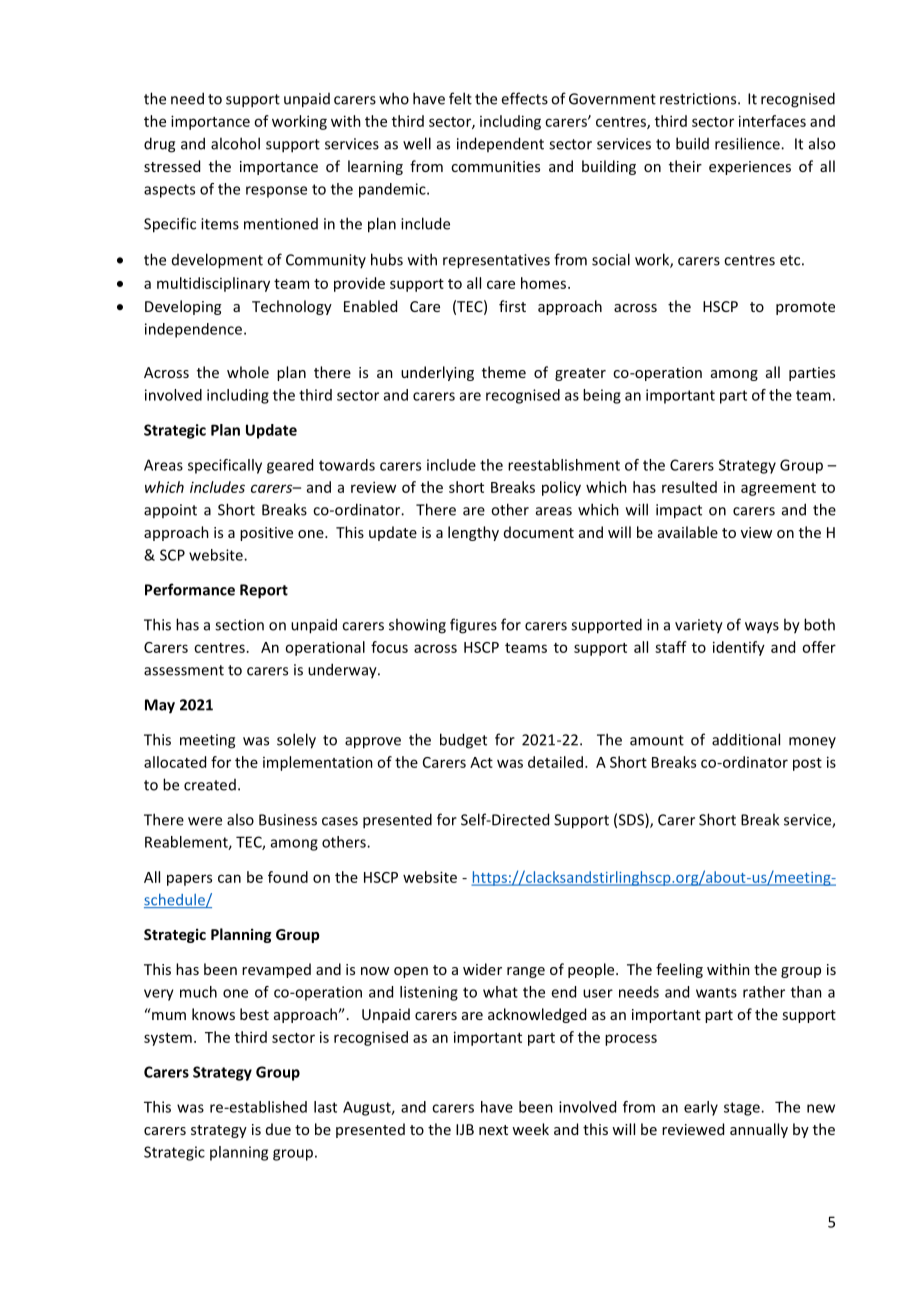  Describe the element at coordinates (500, 144) in the image. I see `independent` at that location.
